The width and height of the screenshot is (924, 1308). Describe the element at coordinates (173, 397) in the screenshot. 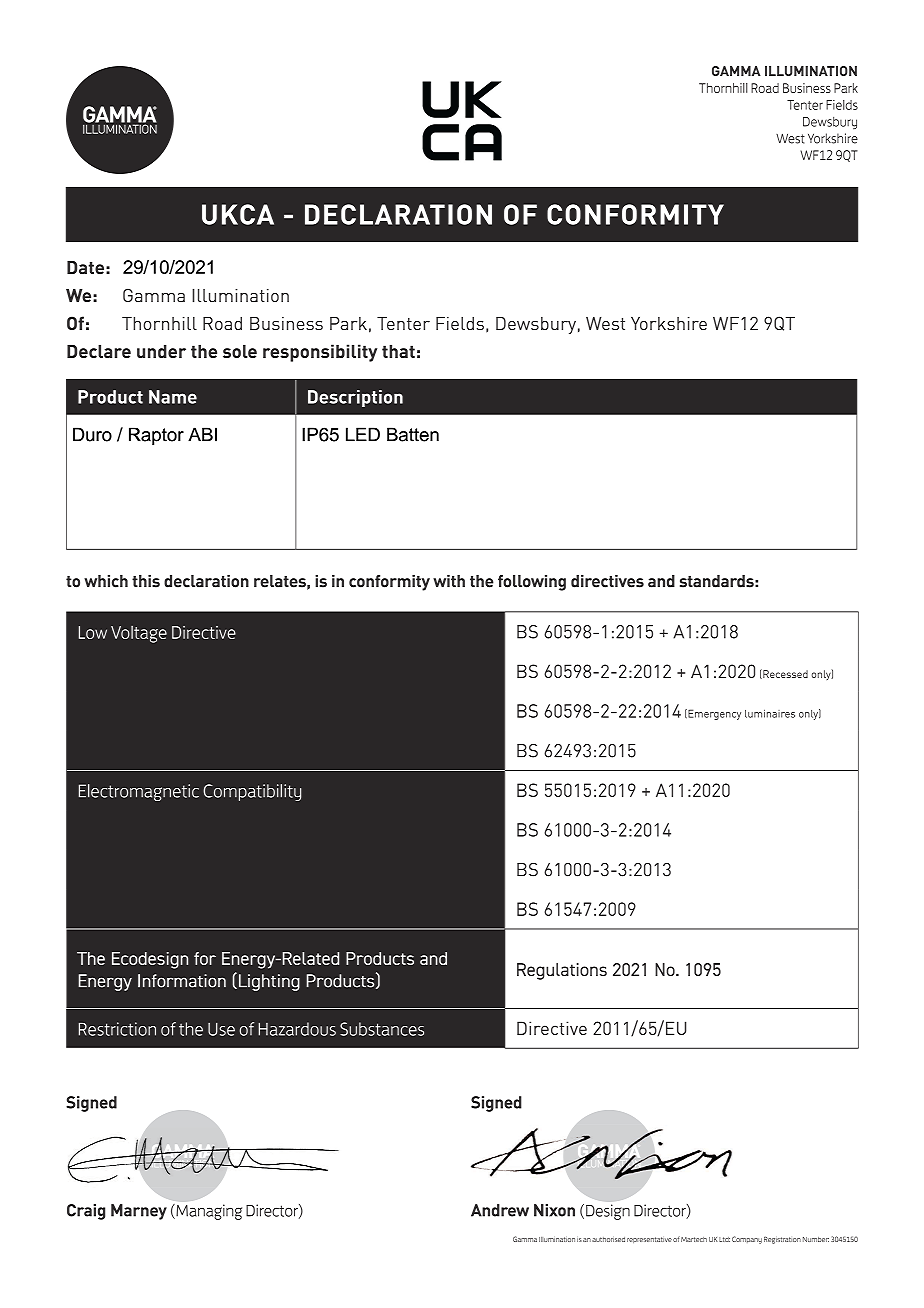

I see `Name` at that location.
